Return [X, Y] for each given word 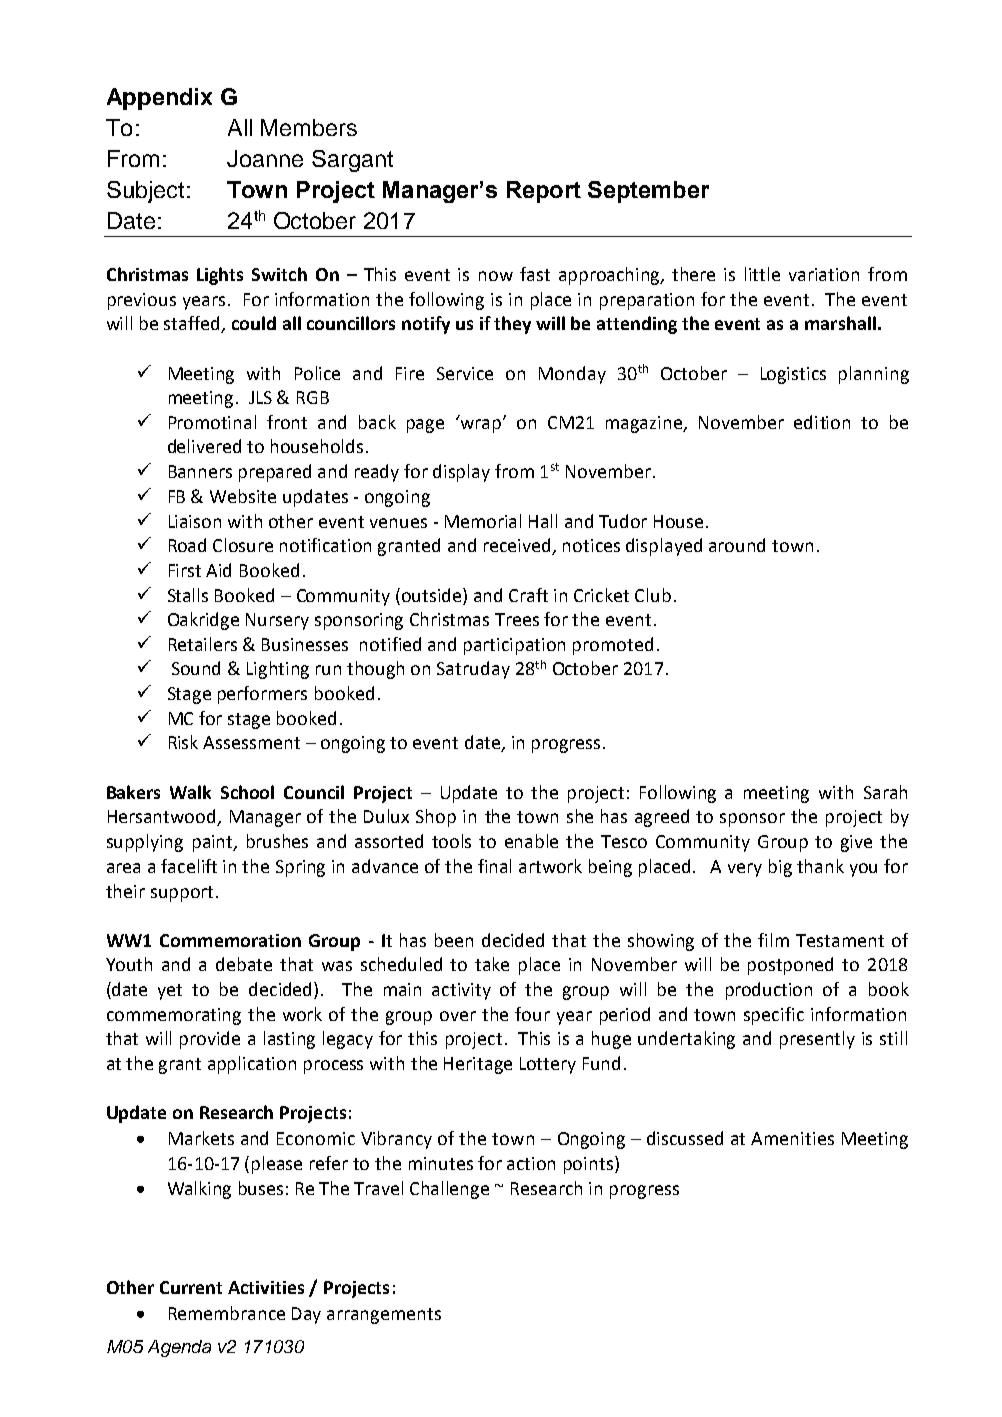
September [648, 192]
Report [544, 192]
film [773, 940]
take [492, 964]
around [737, 545]
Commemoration [230, 940]
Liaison [195, 521]
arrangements [384, 1316]
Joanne [265, 158]
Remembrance [227, 1313]
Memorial [483, 521]
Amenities [792, 1138]
